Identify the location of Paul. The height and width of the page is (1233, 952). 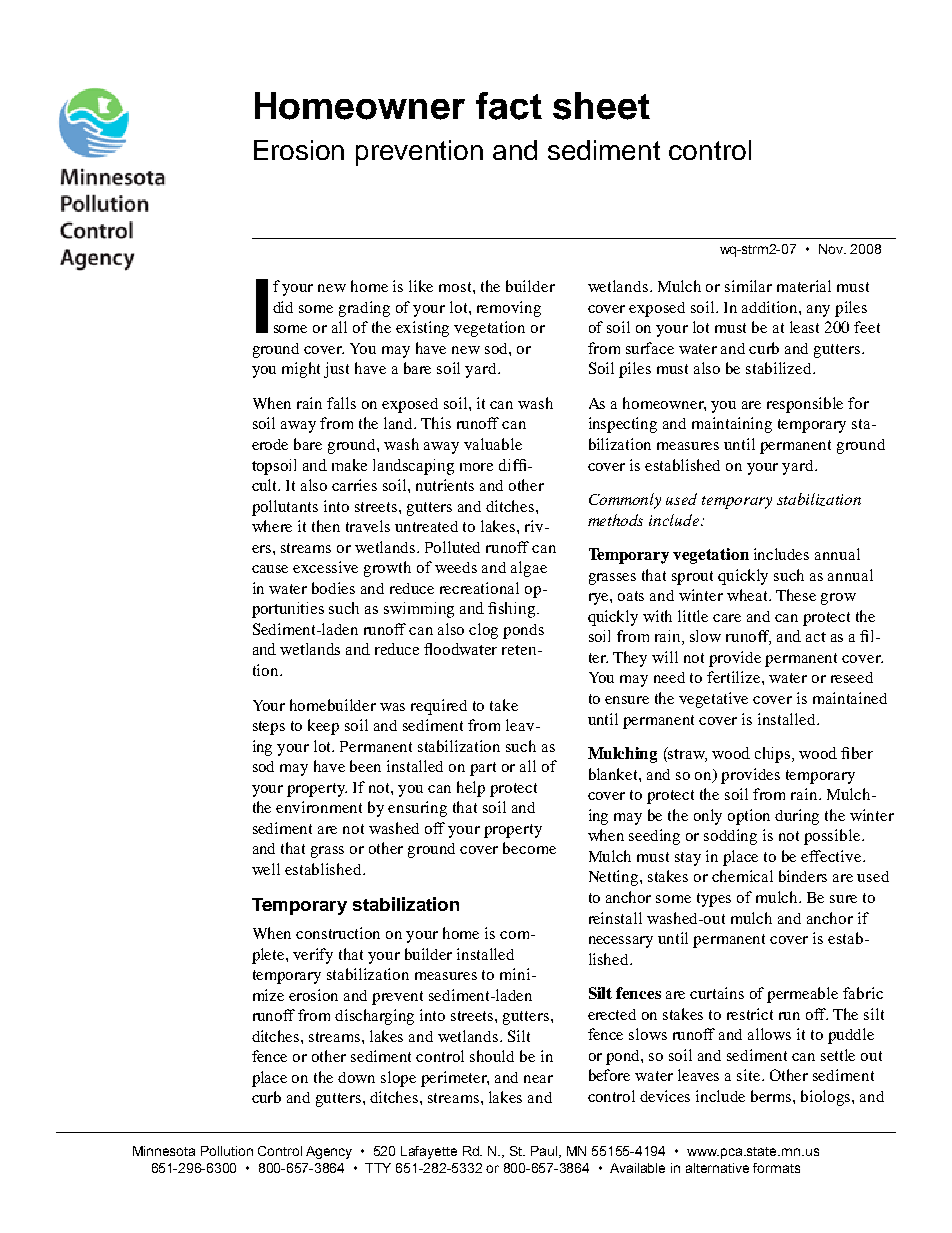
(545, 1152).
